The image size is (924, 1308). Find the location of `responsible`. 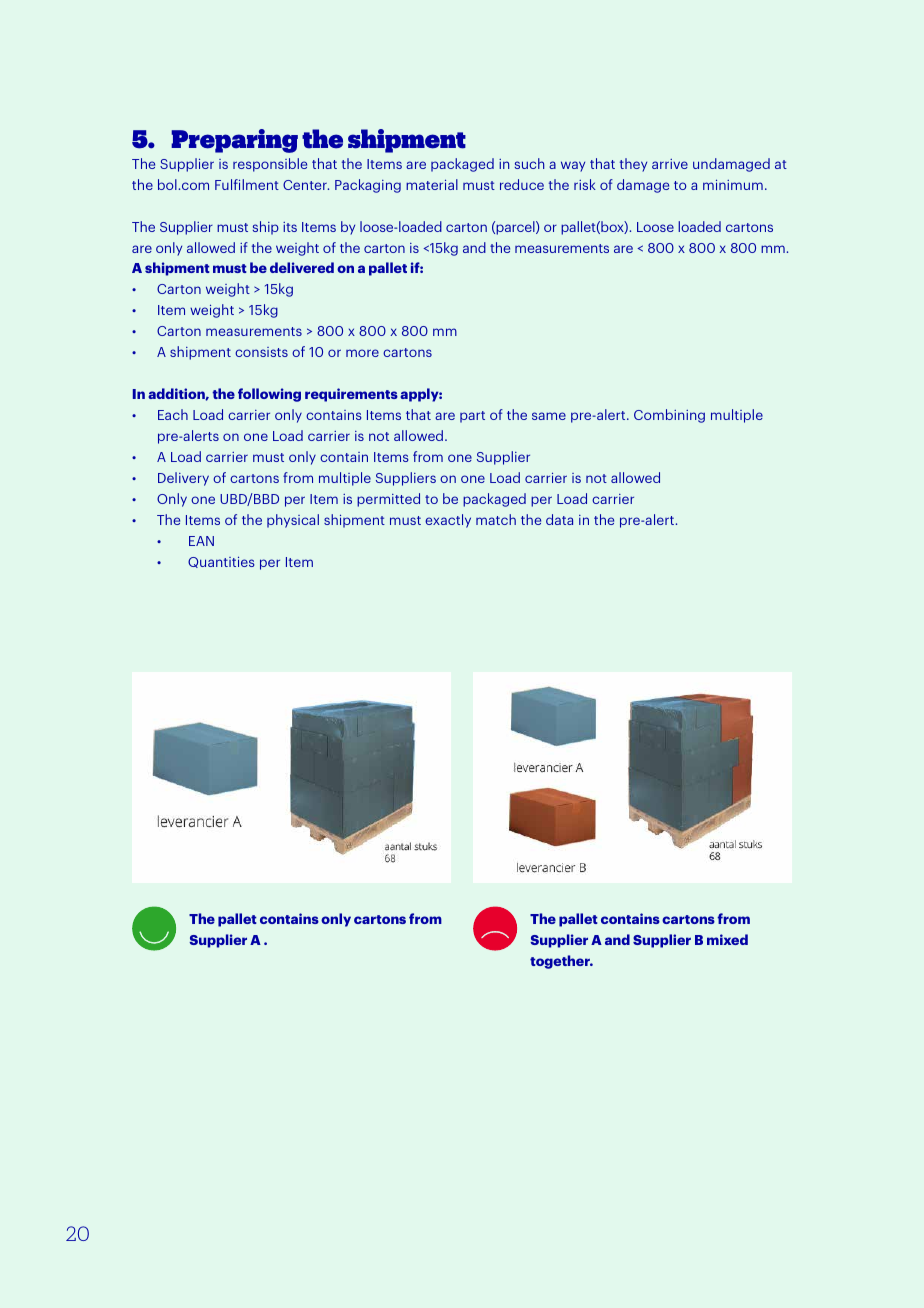

responsible is located at coordinates (270, 165).
